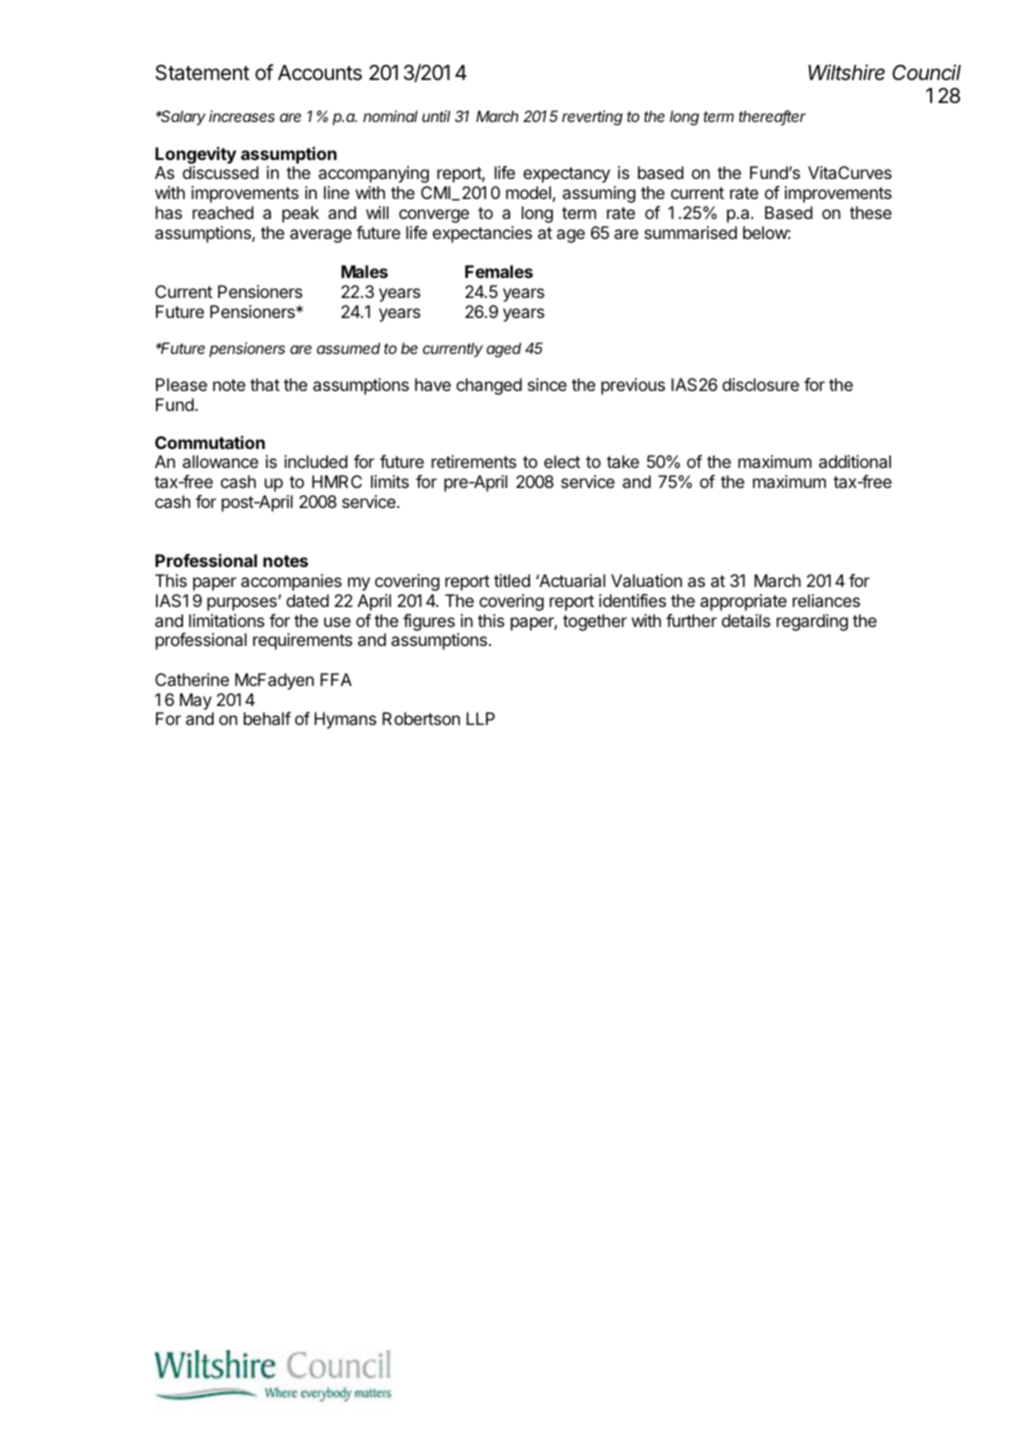  I want to click on LLP, so click(480, 718).
